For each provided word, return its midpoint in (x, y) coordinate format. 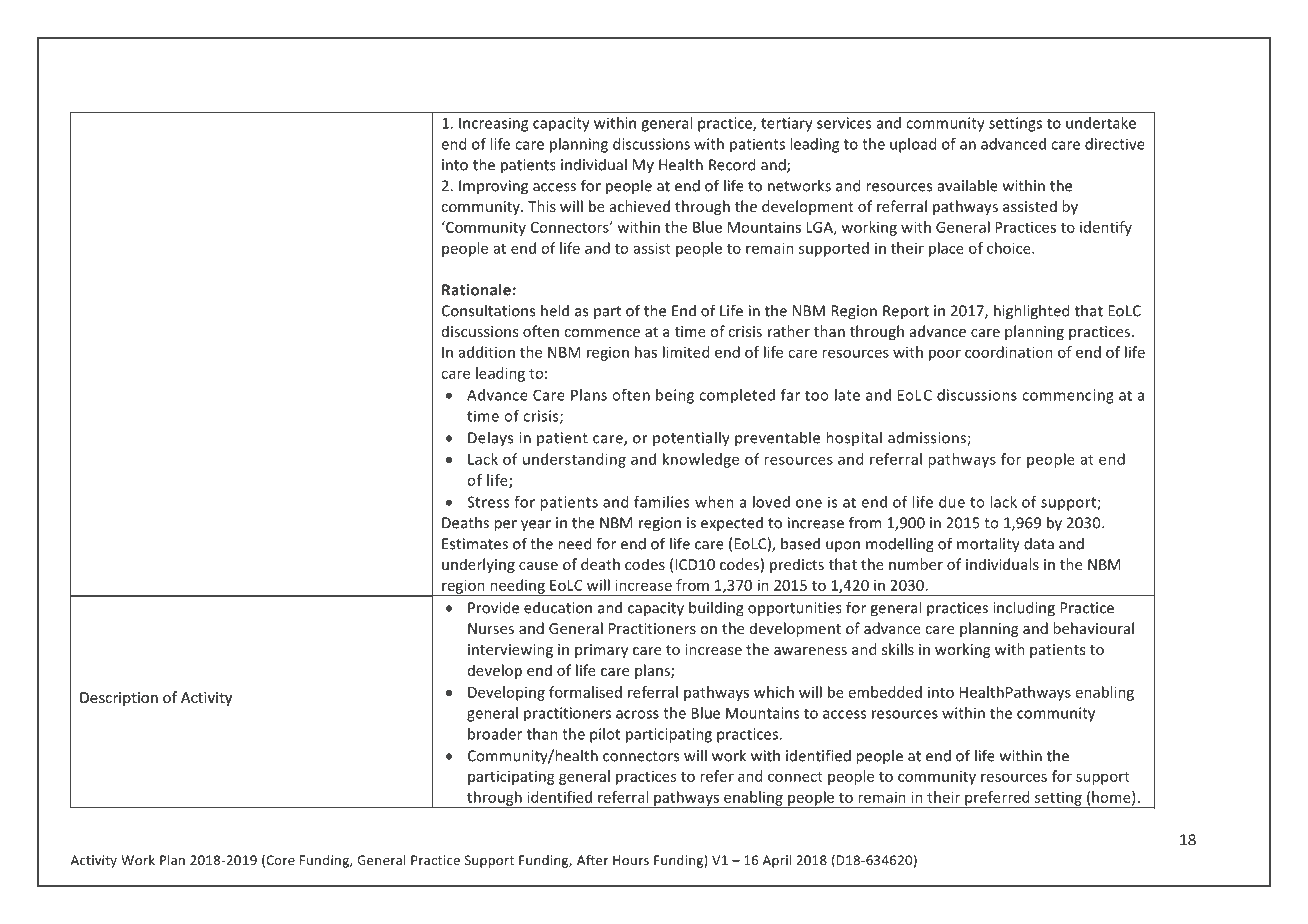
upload (913, 145)
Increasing (493, 124)
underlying (478, 565)
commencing (1068, 396)
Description (119, 699)
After (592, 859)
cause (538, 566)
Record (732, 164)
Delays (490, 438)
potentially (691, 439)
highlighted (1031, 312)
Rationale (476, 289)
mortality (988, 545)
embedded (885, 692)
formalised (585, 692)
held (555, 310)
